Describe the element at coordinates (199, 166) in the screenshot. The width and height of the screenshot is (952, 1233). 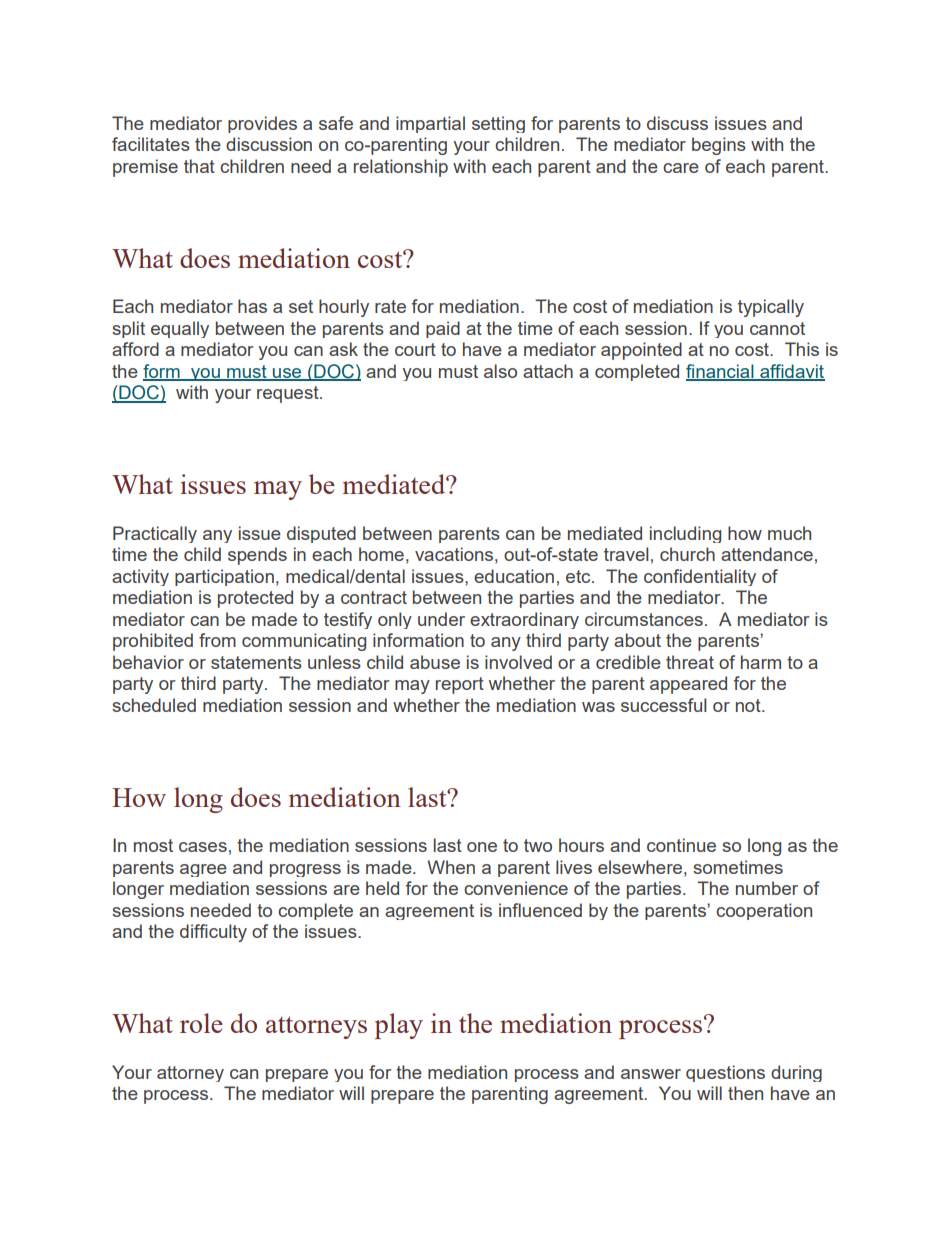
I see `that` at that location.
